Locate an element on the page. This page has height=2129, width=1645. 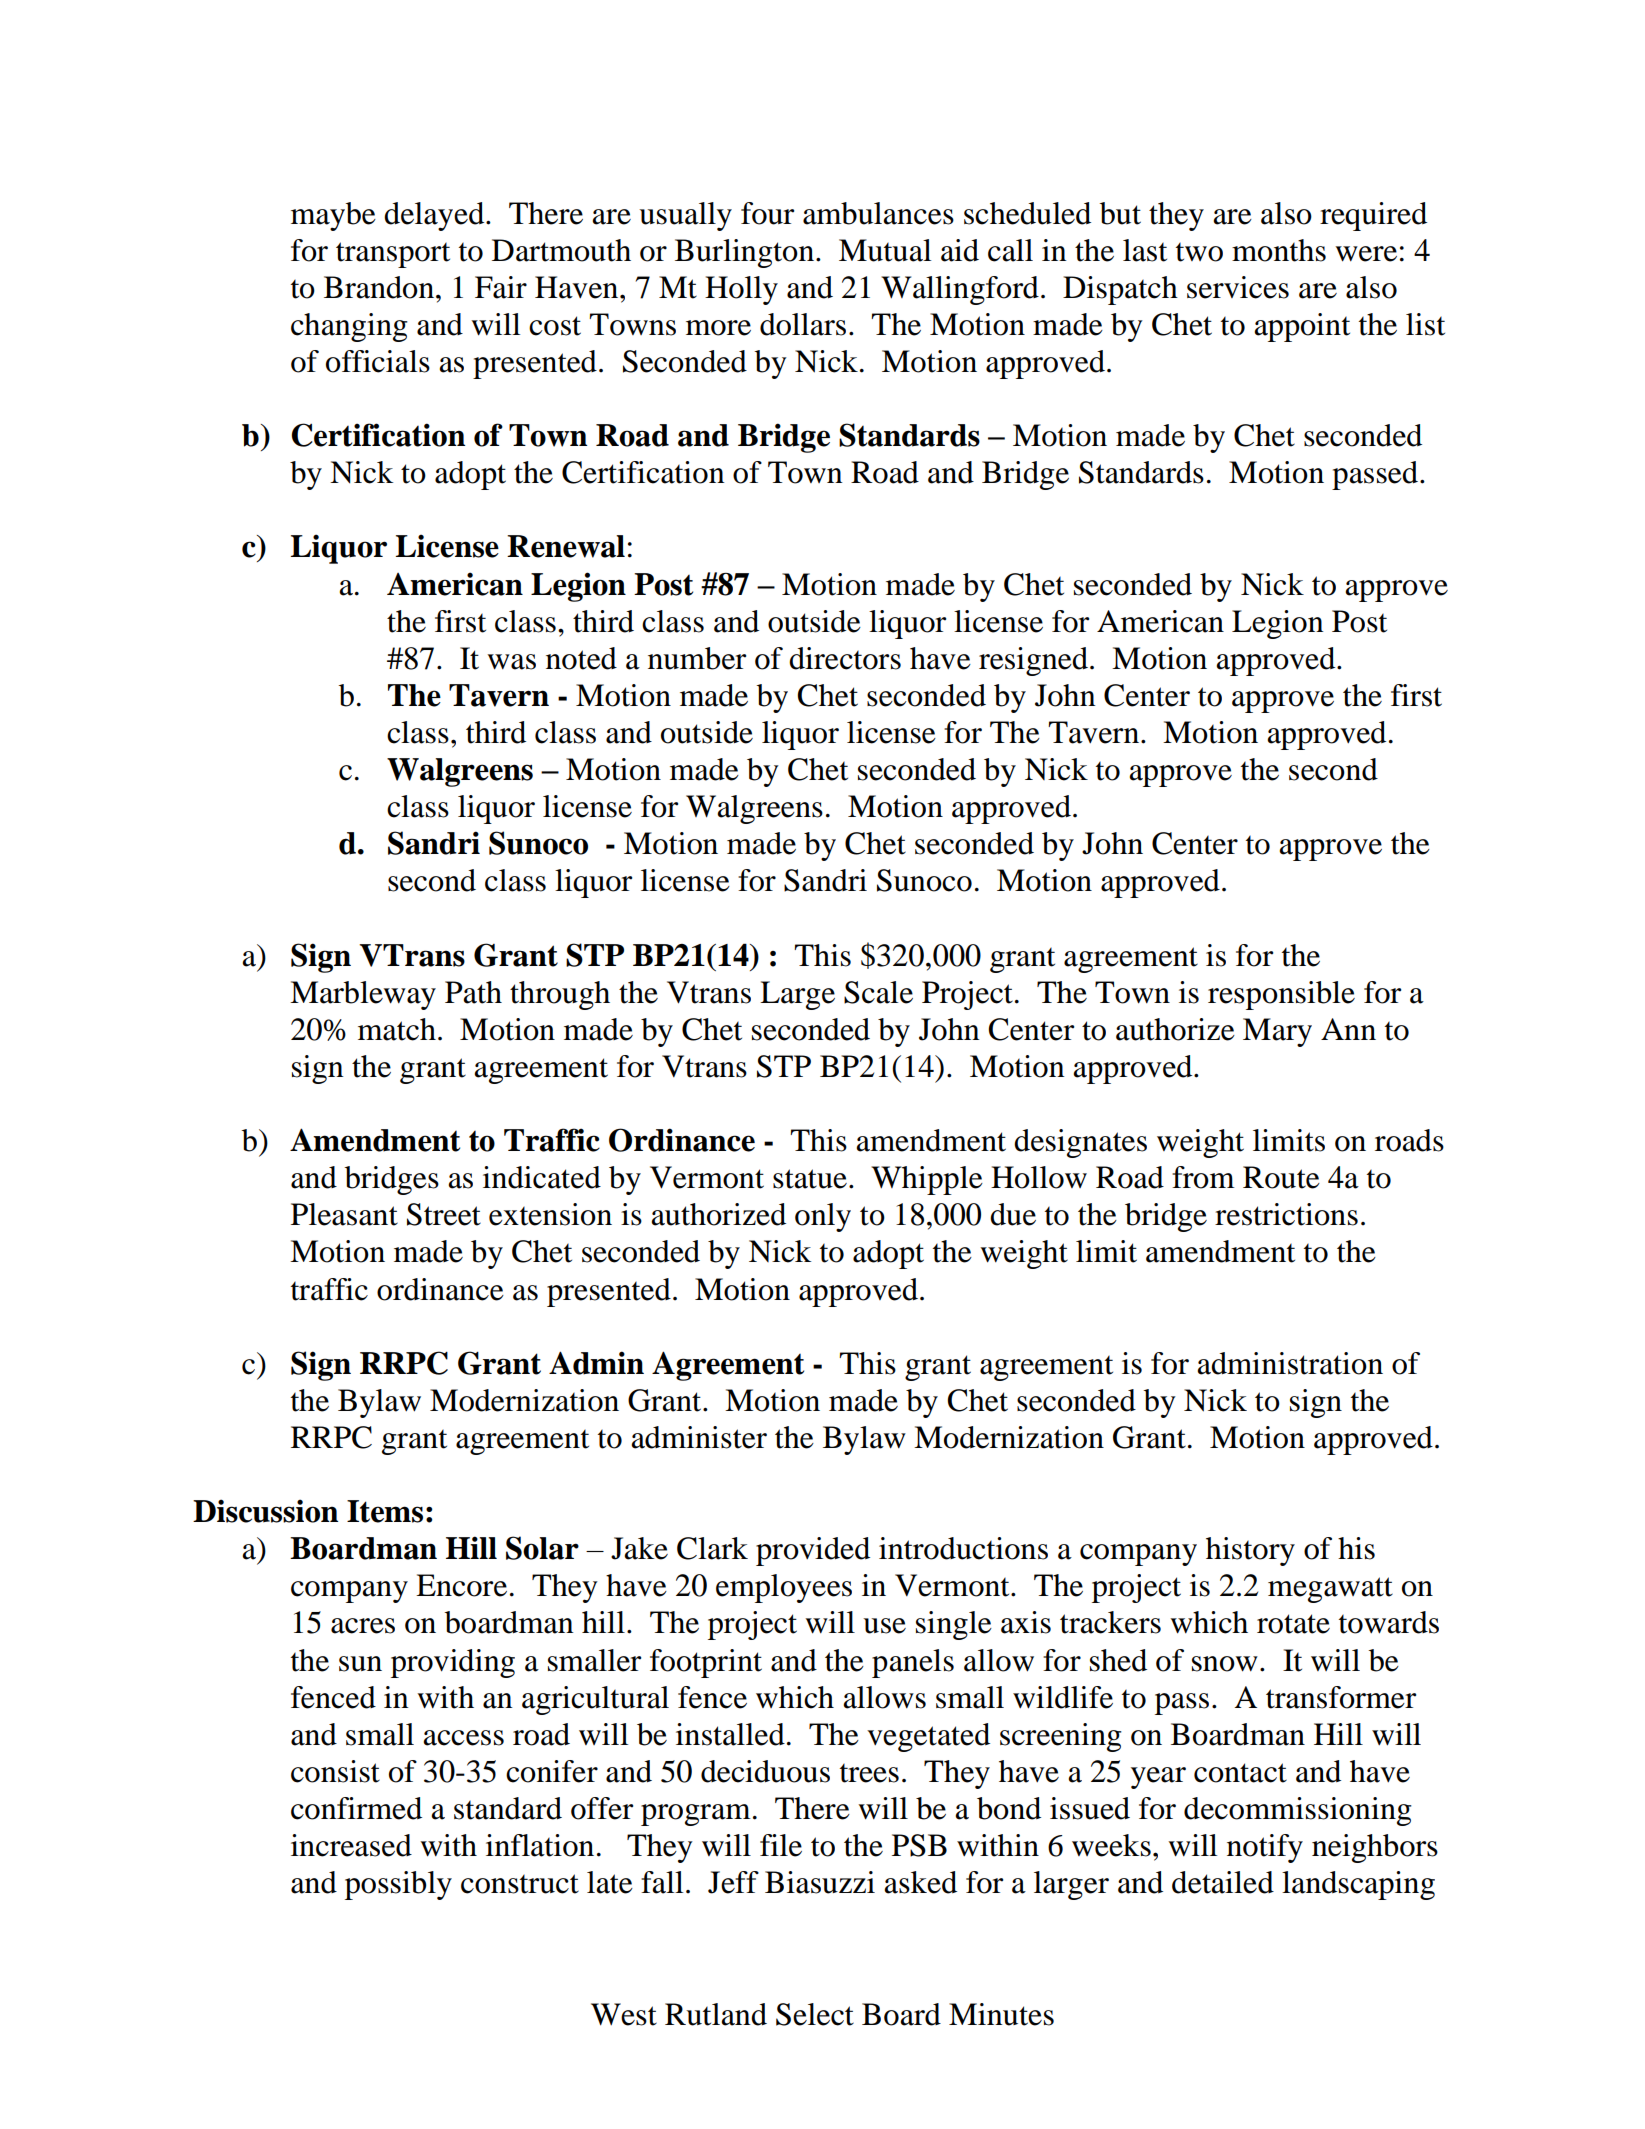
acres is located at coordinates (363, 1626).
